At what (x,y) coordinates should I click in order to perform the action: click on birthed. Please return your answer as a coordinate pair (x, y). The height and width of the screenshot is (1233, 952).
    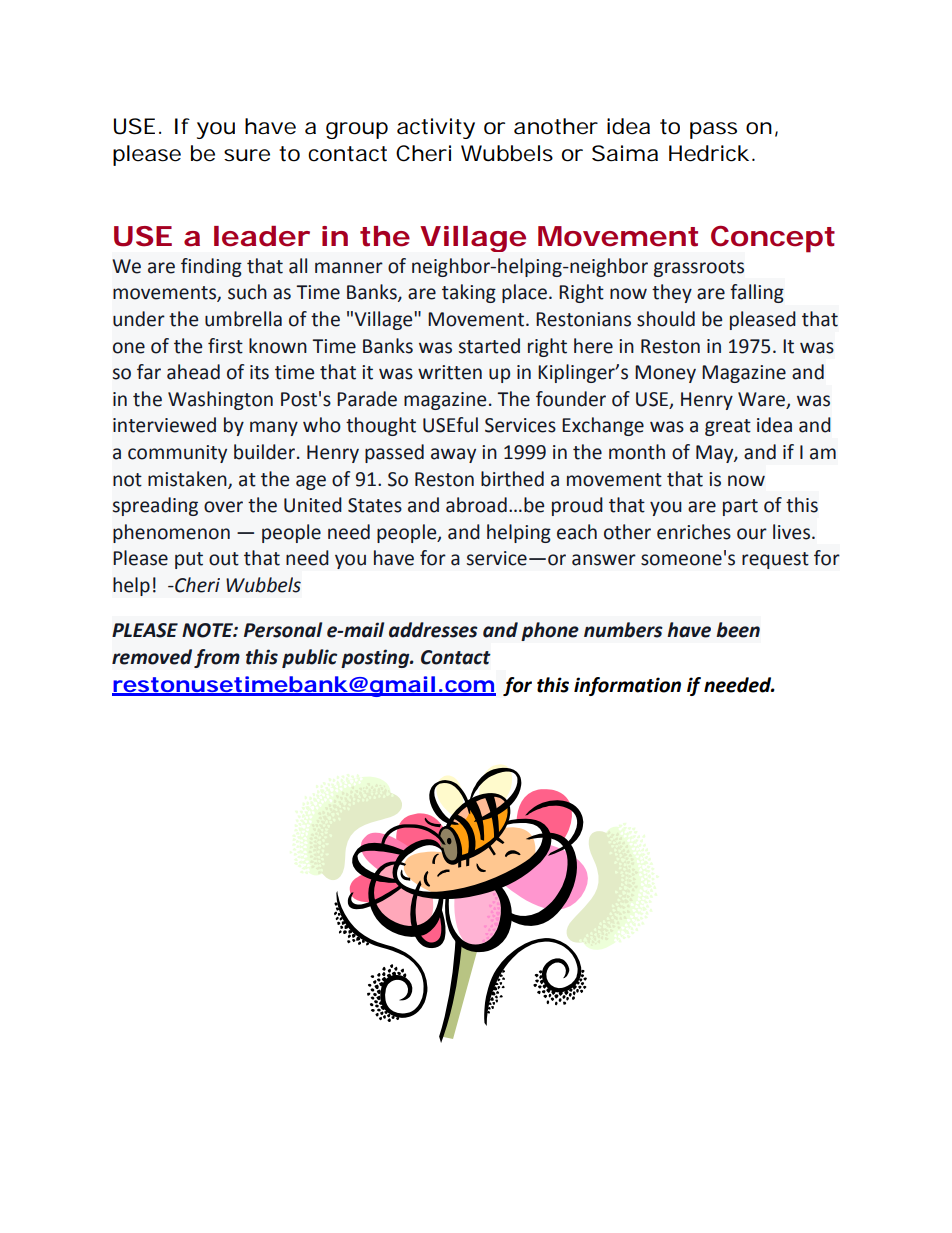
    Looking at the image, I should click on (512, 479).
